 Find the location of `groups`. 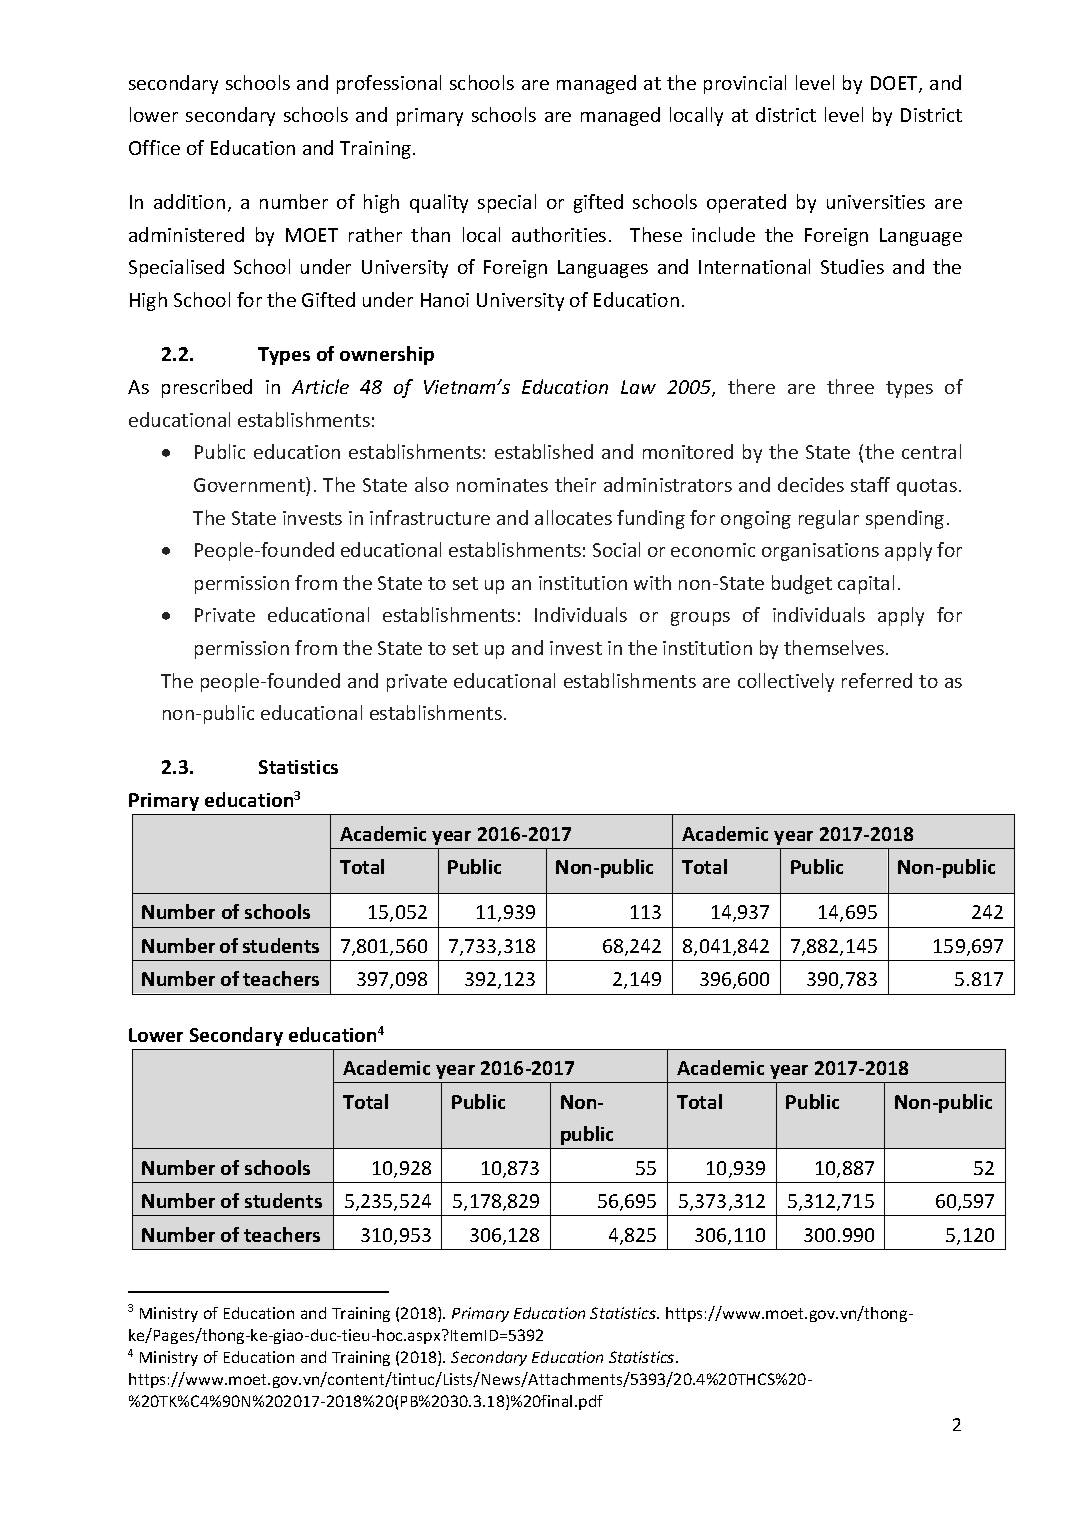

groups is located at coordinates (700, 619).
